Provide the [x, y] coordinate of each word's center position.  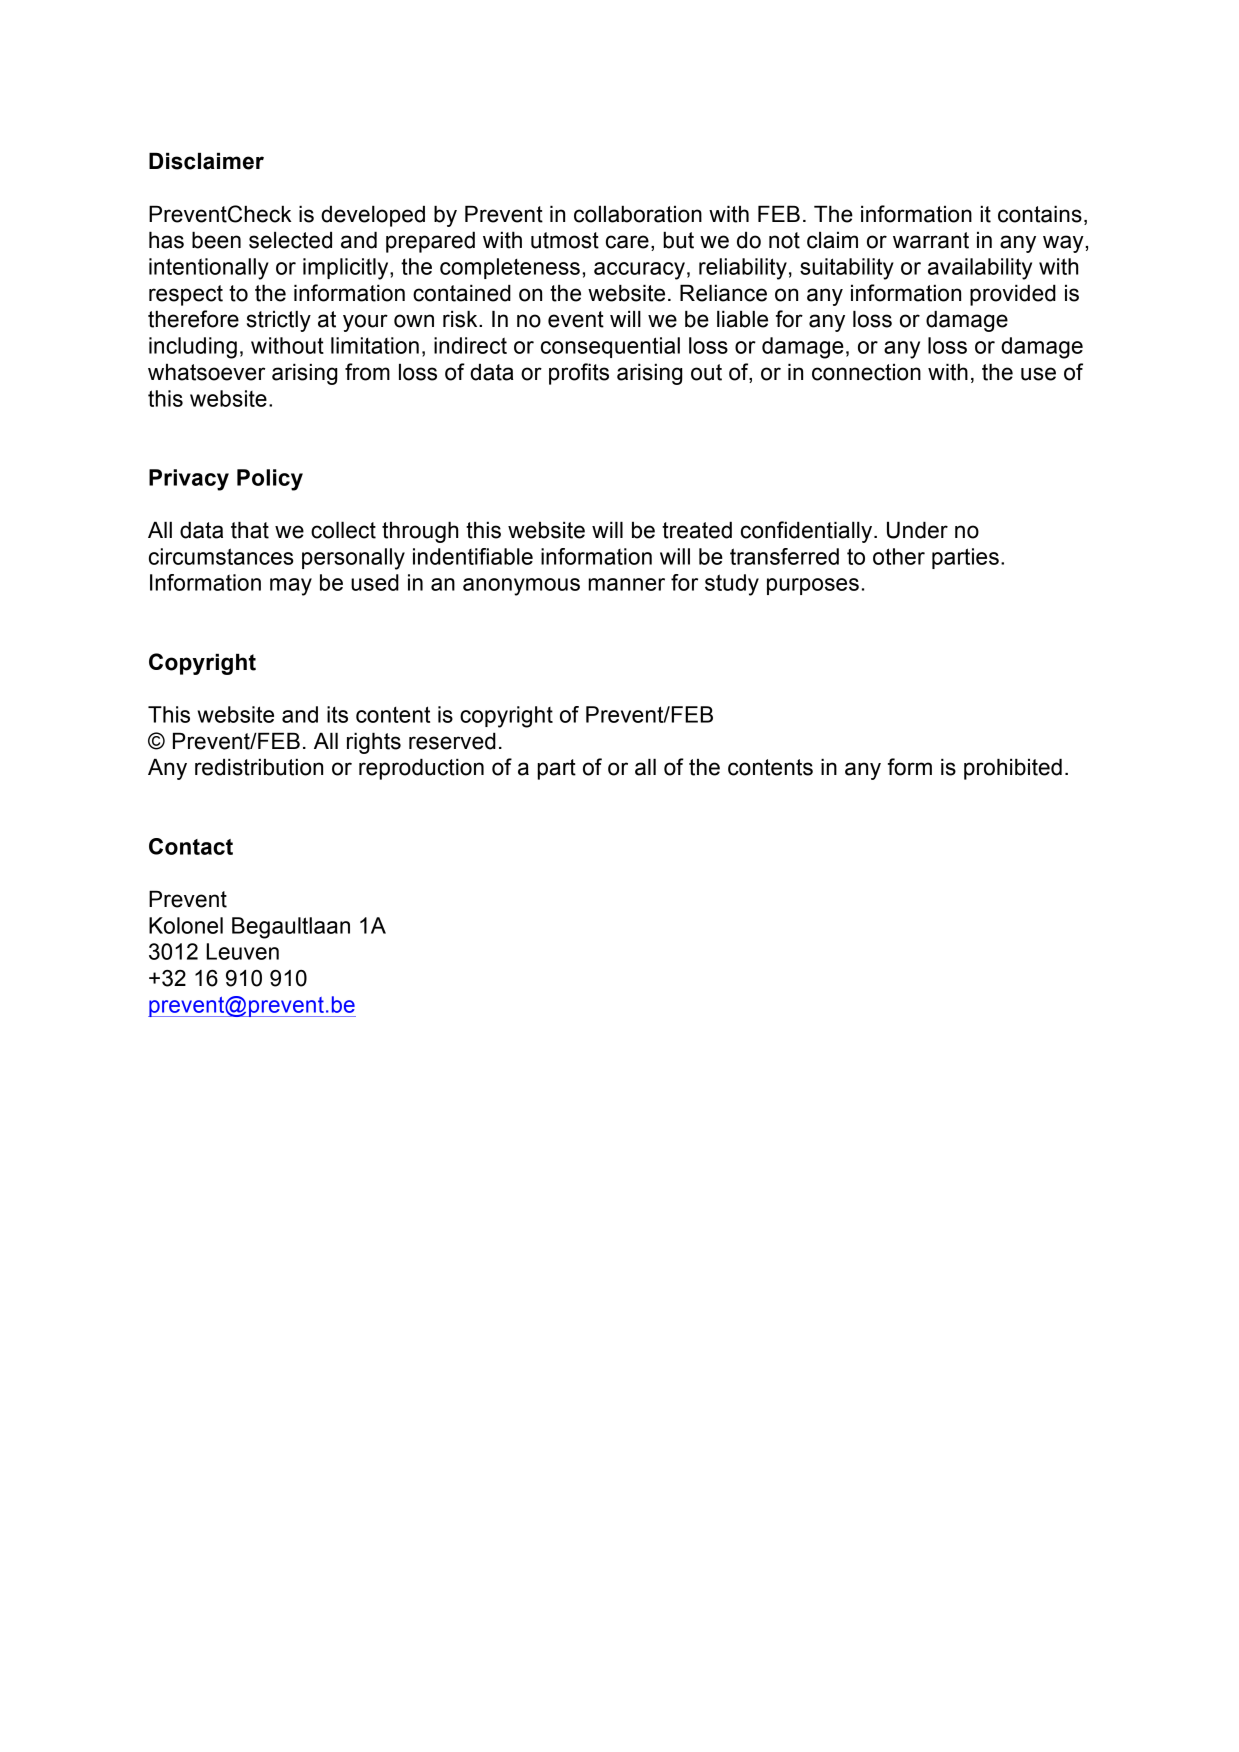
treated [697, 530]
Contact [191, 846]
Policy [270, 480]
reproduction [421, 769]
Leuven [242, 951]
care [627, 242]
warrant [931, 240]
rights [374, 743]
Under [917, 530]
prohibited [1013, 769]
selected [290, 240]
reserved [452, 741]
